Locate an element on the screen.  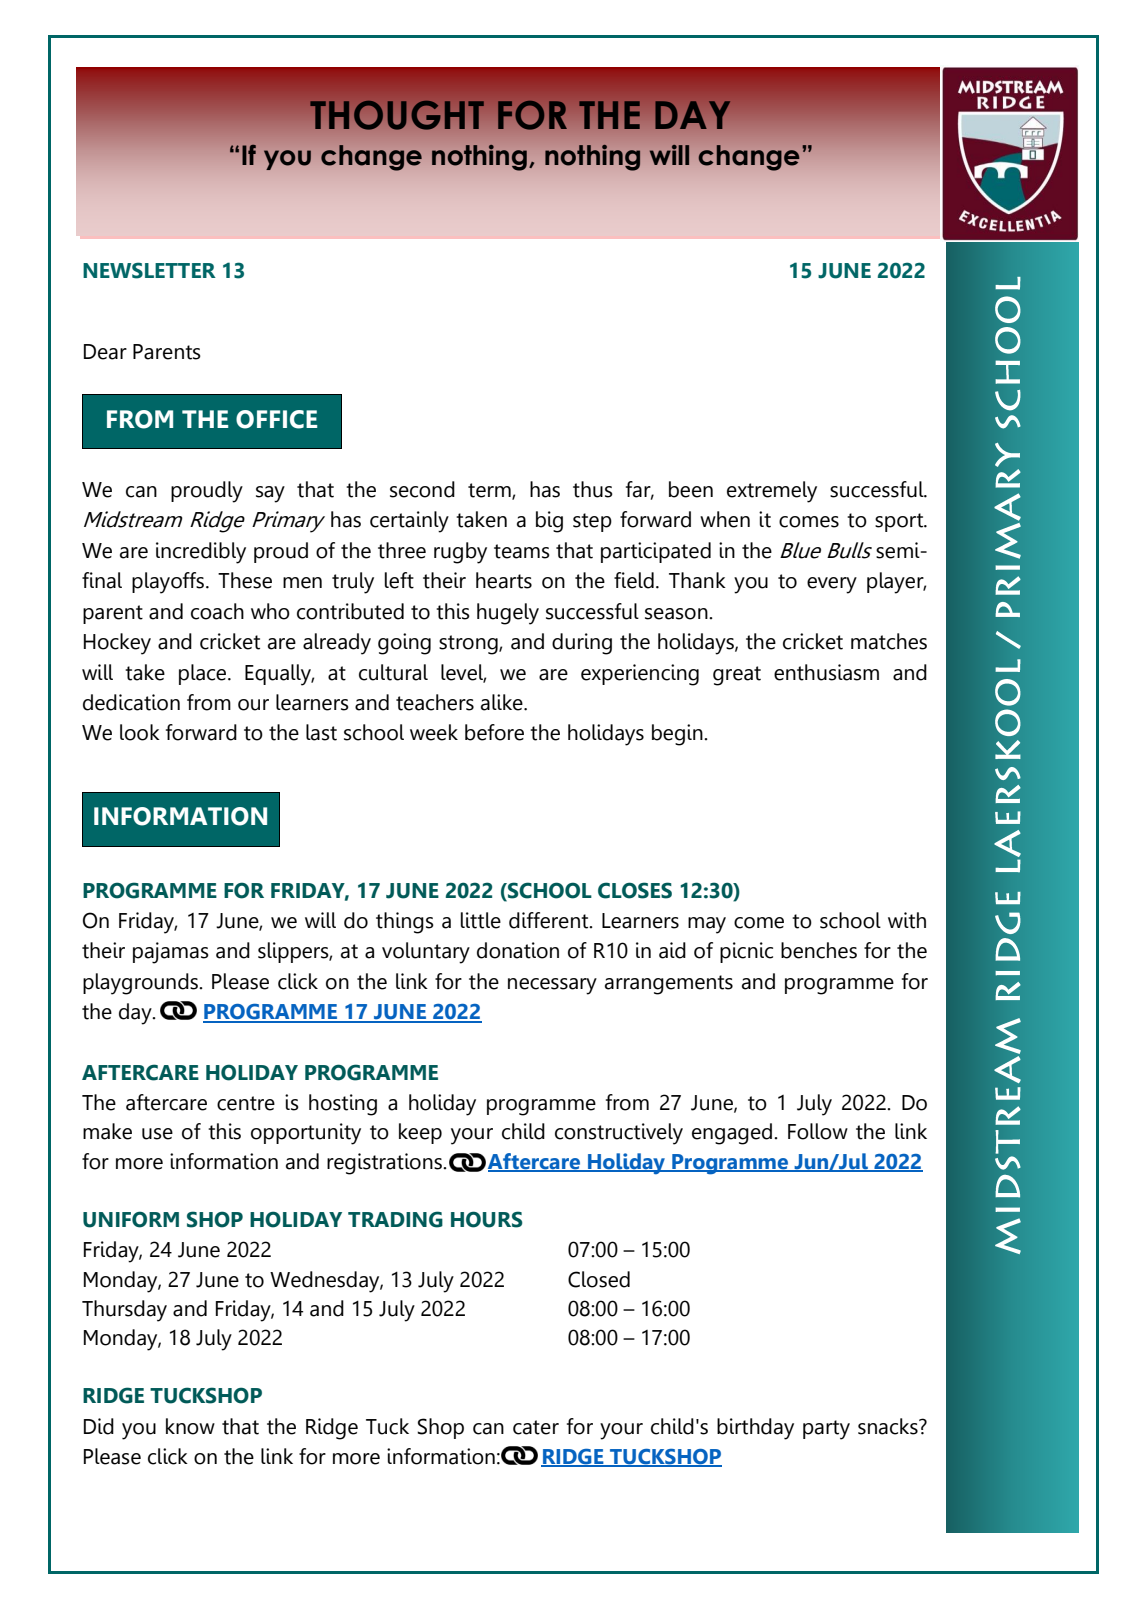
NEWSLETTER is located at coordinates (149, 270).
